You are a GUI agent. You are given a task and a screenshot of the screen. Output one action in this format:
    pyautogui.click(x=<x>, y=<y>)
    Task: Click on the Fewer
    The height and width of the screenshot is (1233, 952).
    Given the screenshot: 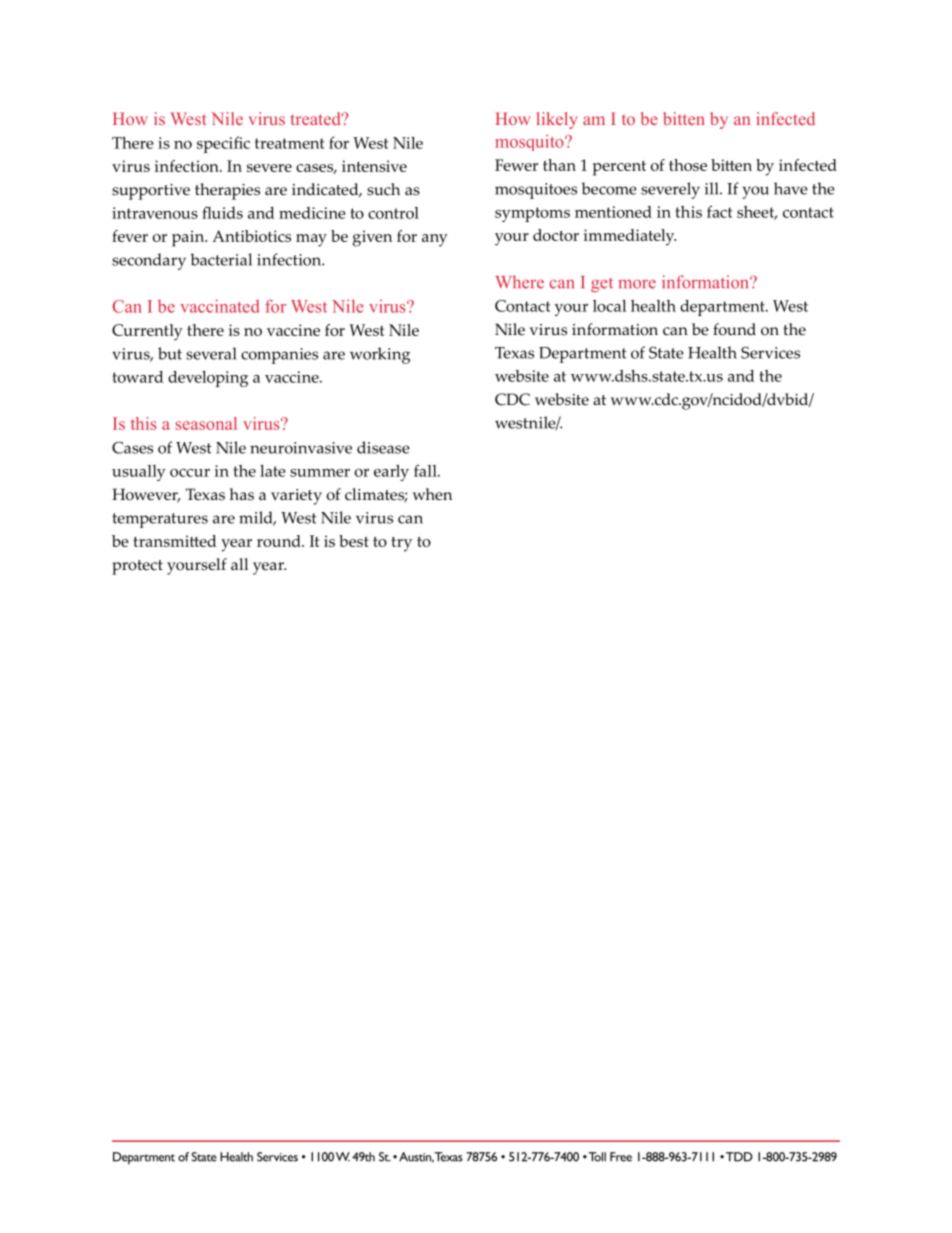 What is the action you would take?
    pyautogui.click(x=516, y=165)
